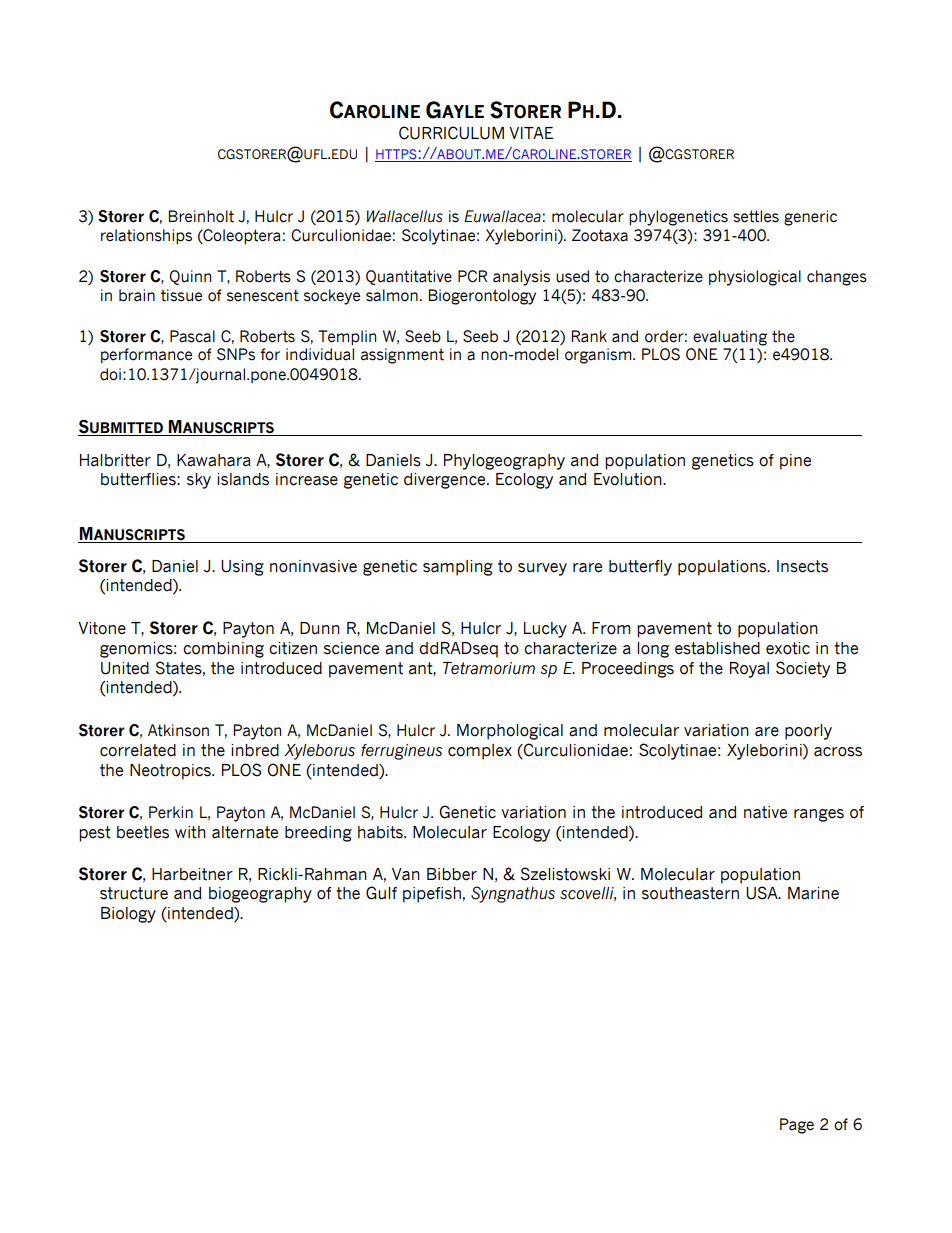  Describe the element at coordinates (223, 650) in the page. I see `combining` at that location.
